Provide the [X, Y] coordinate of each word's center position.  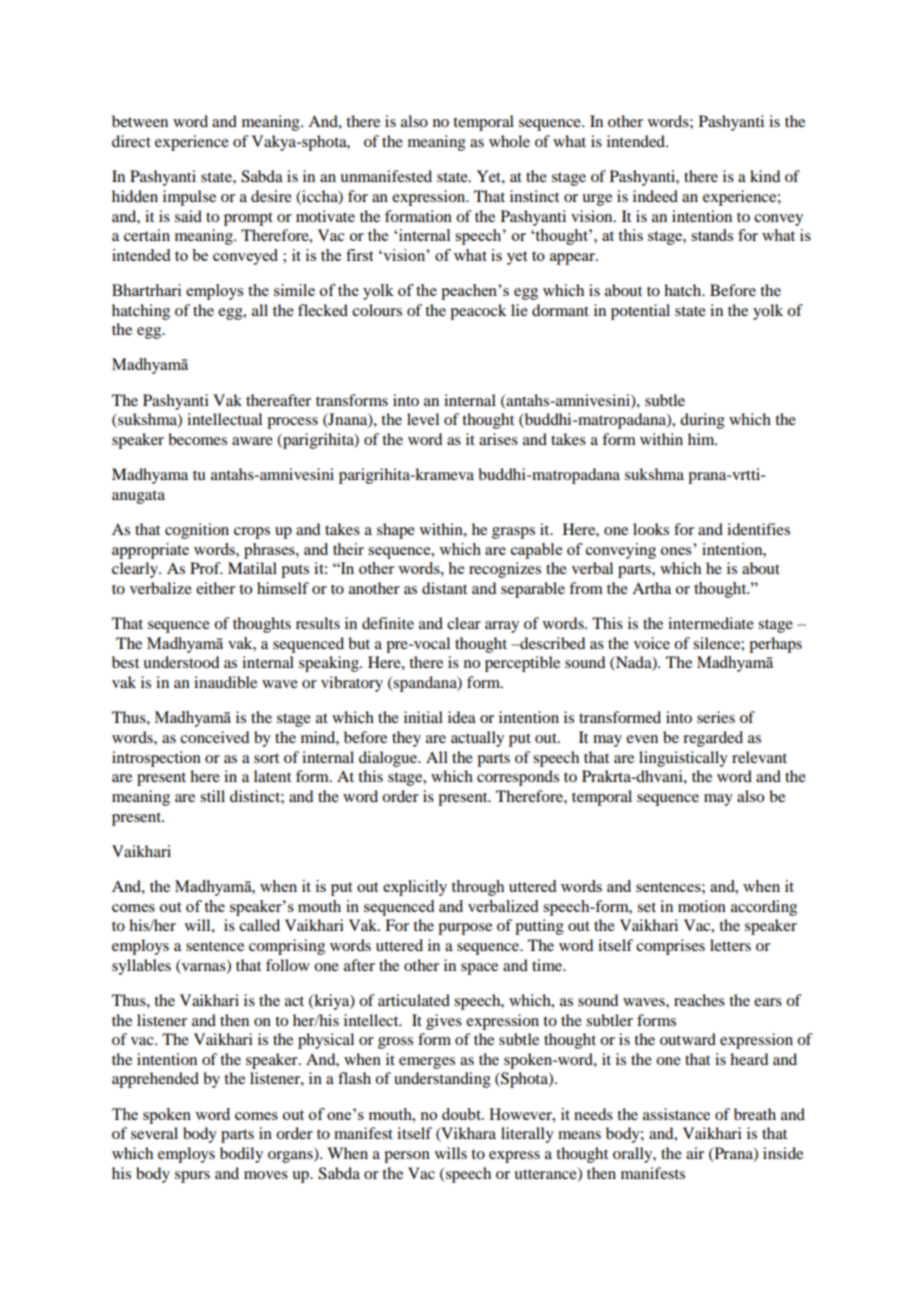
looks [651, 529]
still [212, 796]
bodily [241, 1155]
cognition [197, 531]
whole [509, 141]
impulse [189, 198]
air [695, 1153]
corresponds [518, 778]
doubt [462, 1114]
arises [498, 439]
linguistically [683, 759]
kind [765, 176]
